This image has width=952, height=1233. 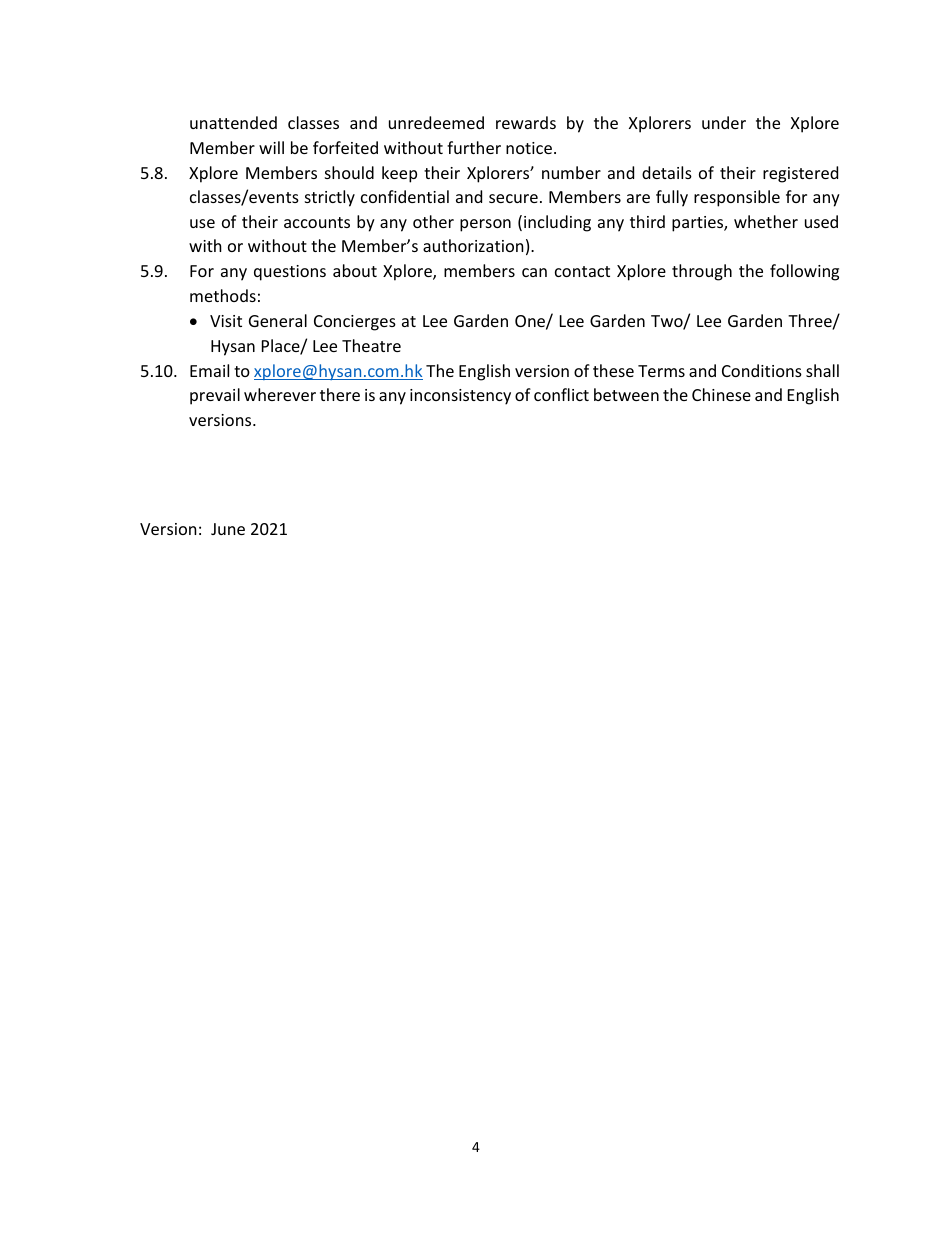 What do you see at coordinates (228, 529) in the image?
I see `June` at bounding box center [228, 529].
